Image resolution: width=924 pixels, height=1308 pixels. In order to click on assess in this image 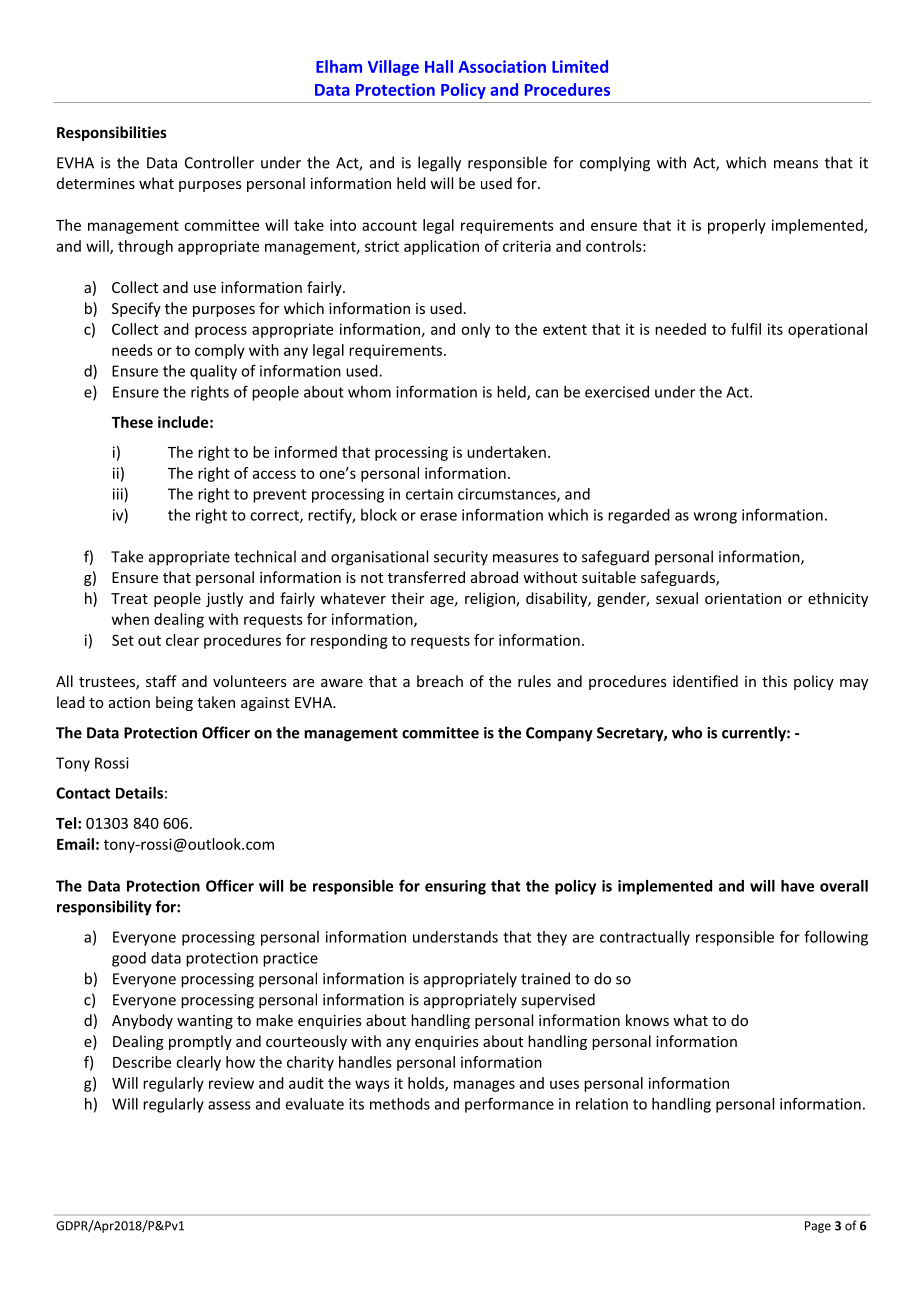, I will do `click(229, 1105)`.
